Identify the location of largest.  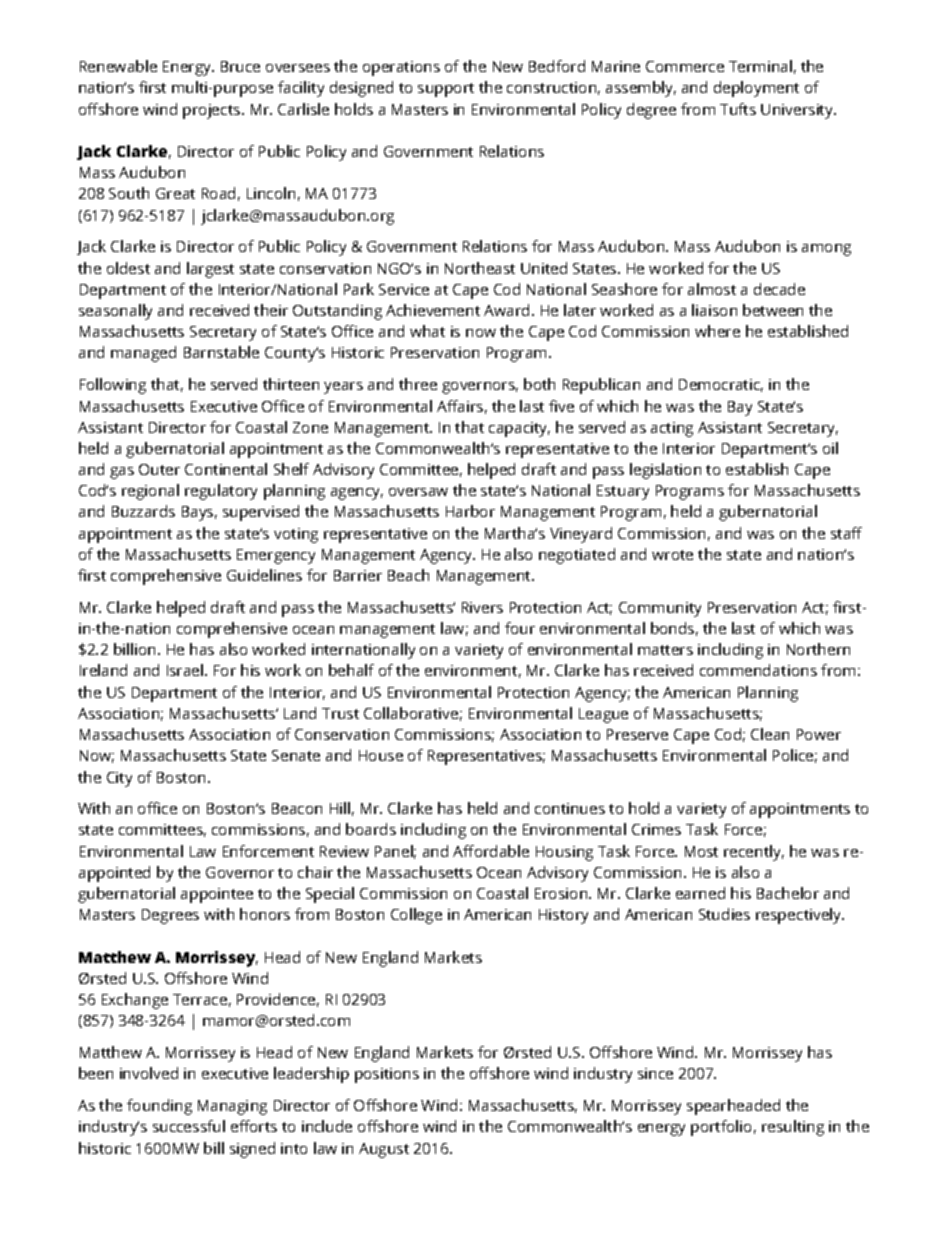
(210, 270).
